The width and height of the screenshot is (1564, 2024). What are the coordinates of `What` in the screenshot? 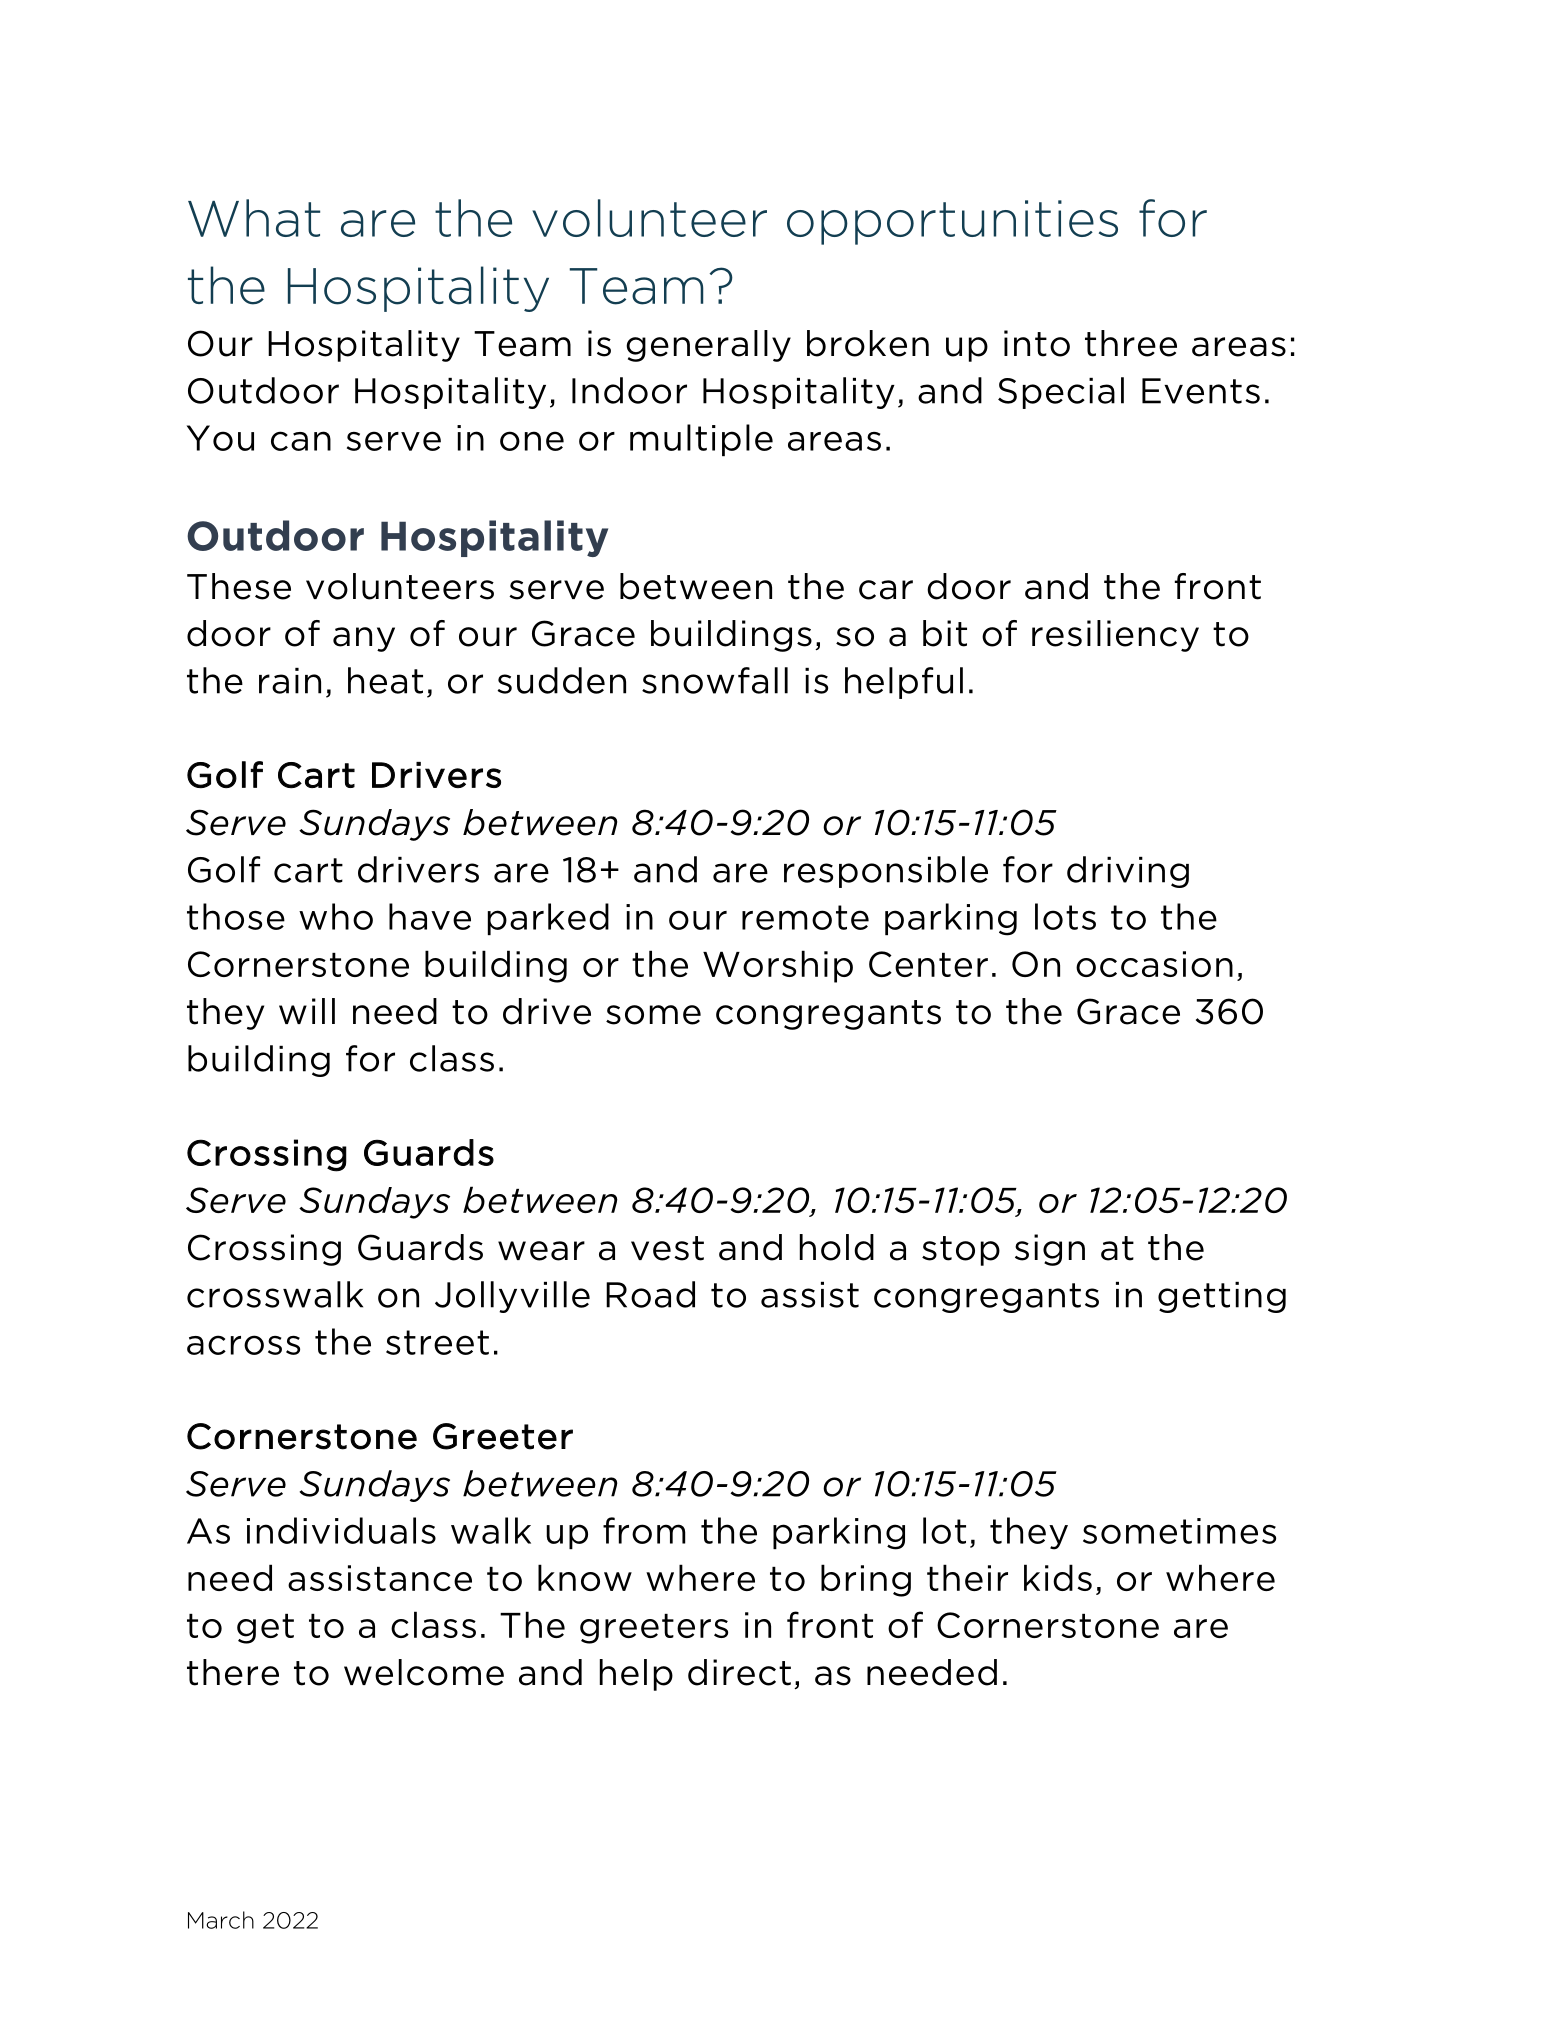 It's located at (254, 218).
